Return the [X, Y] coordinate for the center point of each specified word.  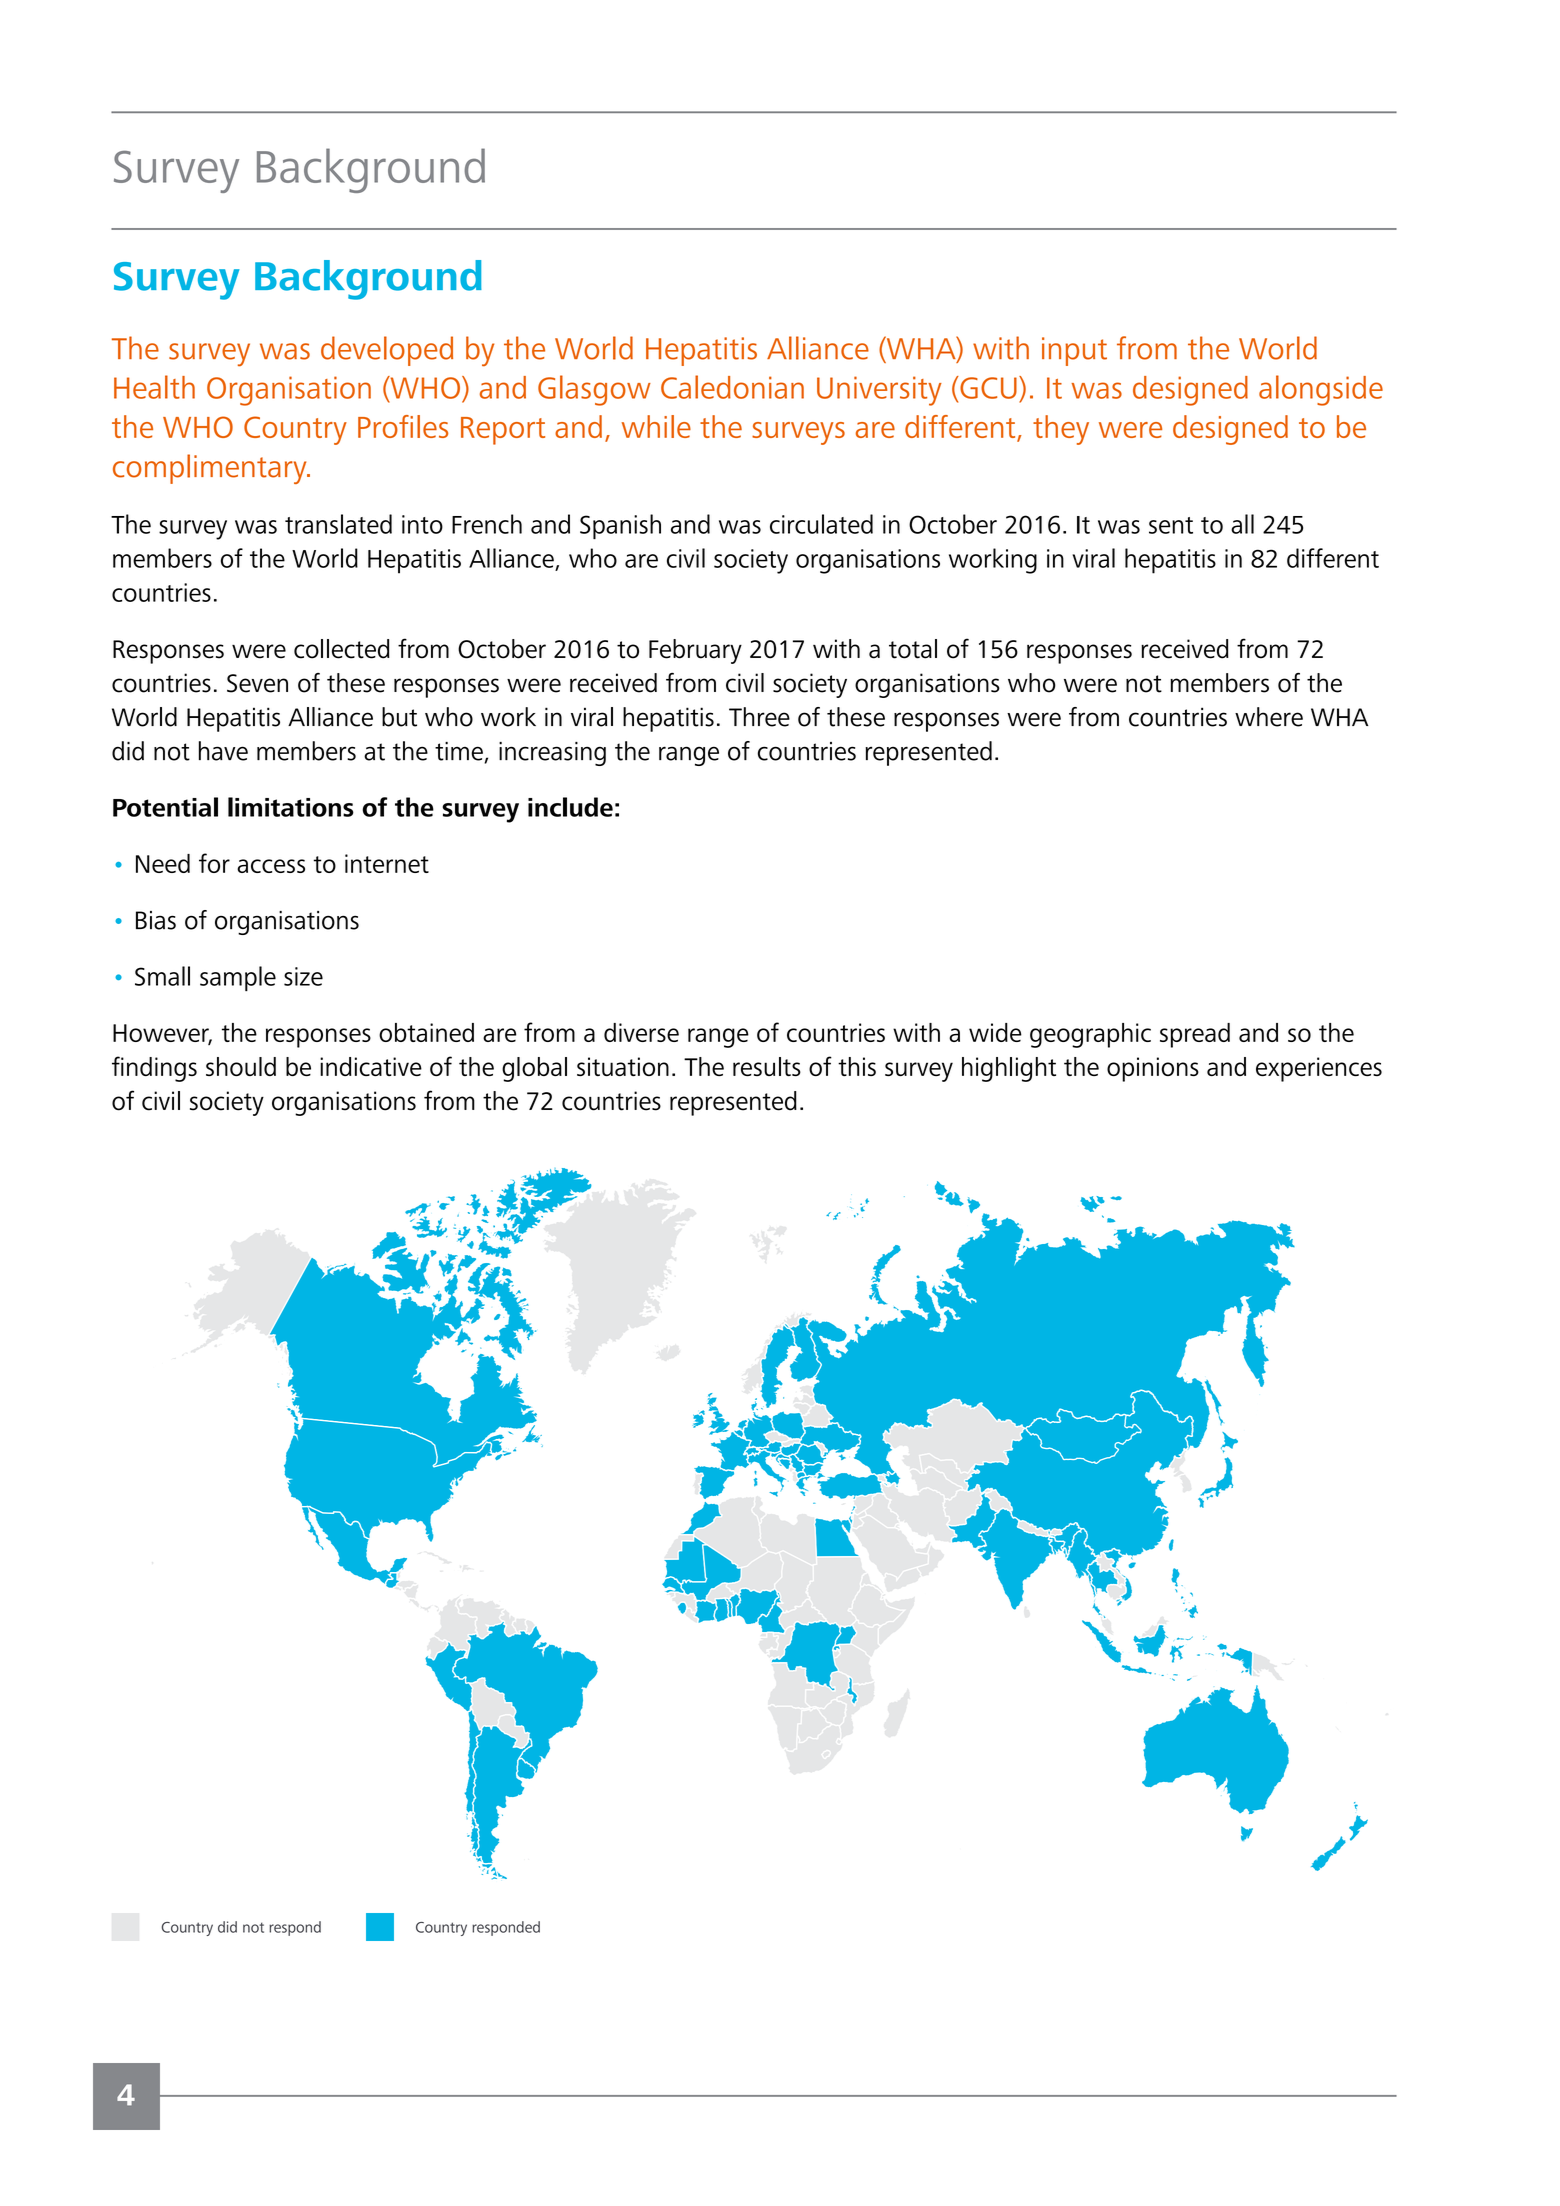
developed [387, 351]
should [241, 1066]
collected [342, 649]
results [767, 1066]
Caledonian [732, 387]
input [1074, 351]
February [695, 651]
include [570, 807]
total [913, 649]
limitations [291, 807]
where [1269, 717]
